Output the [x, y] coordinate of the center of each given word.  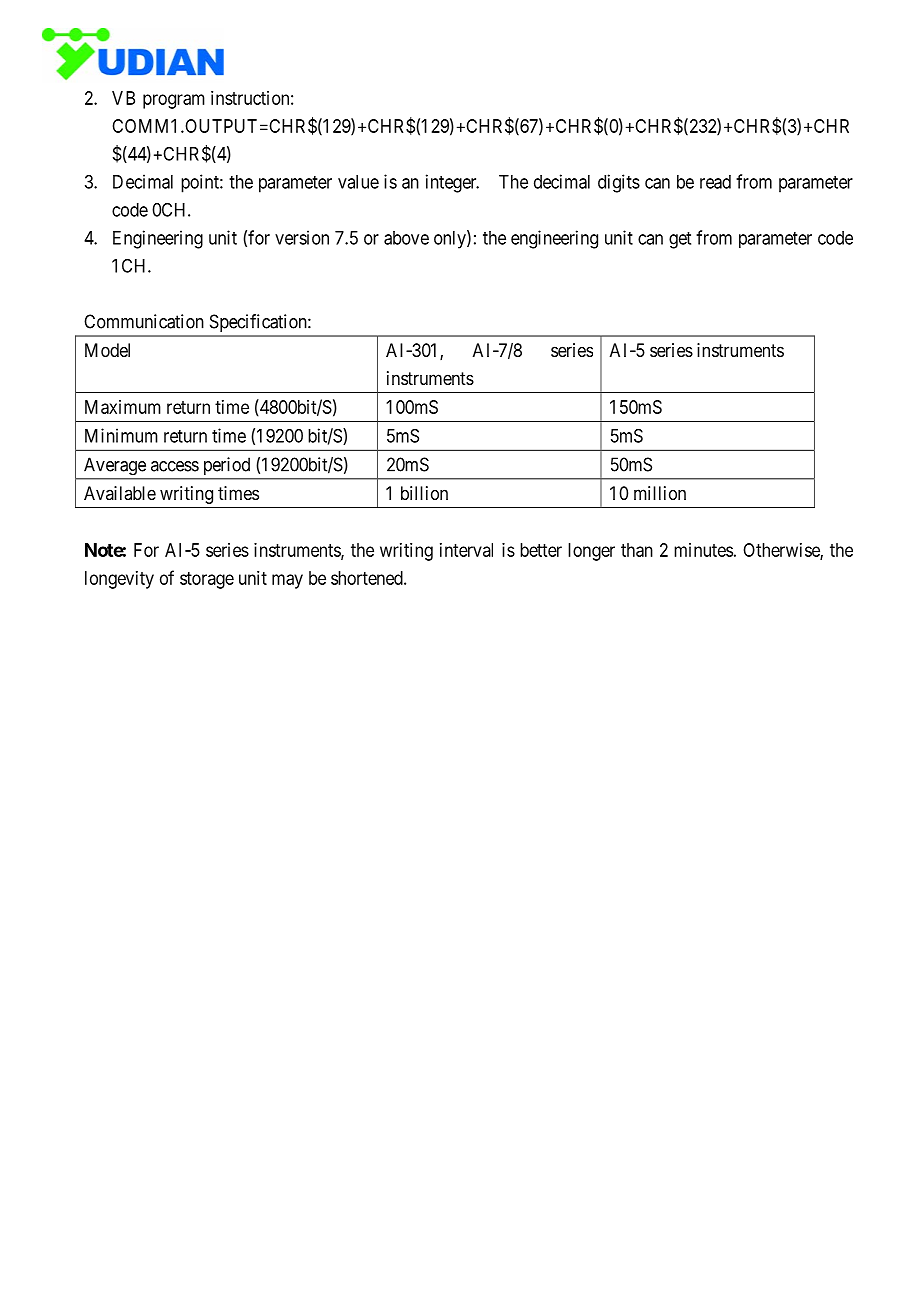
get [680, 240]
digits [619, 183]
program [174, 101]
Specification [259, 323]
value [358, 182]
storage [207, 580]
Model [107, 350]
